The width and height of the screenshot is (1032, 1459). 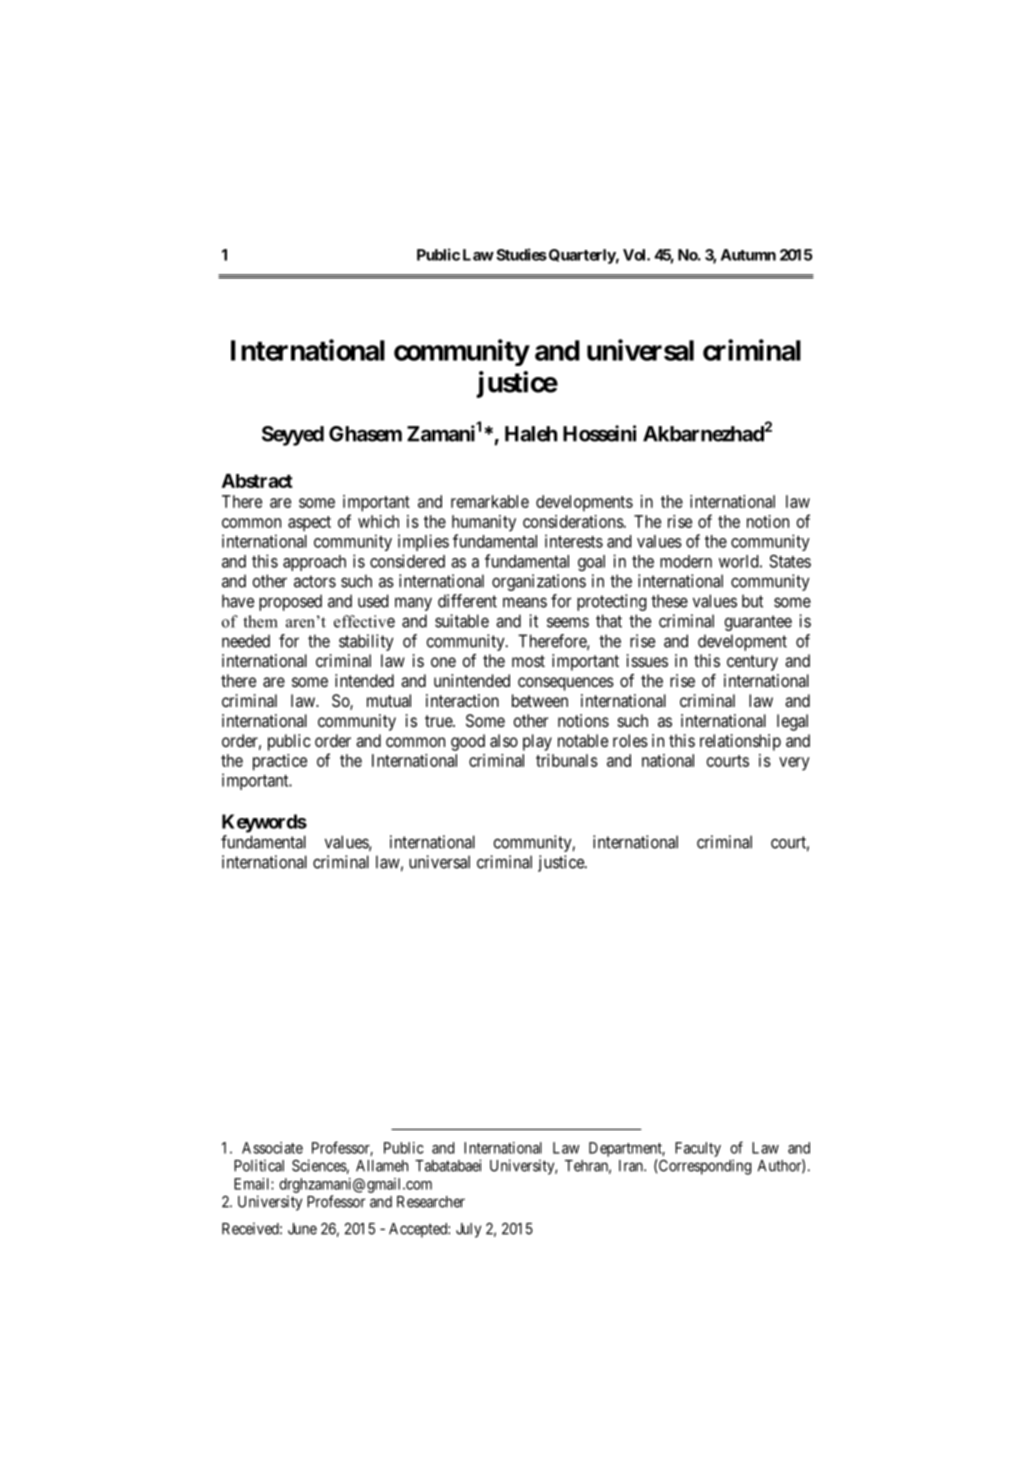 What do you see at coordinates (794, 764) in the screenshot?
I see `very` at bounding box center [794, 764].
